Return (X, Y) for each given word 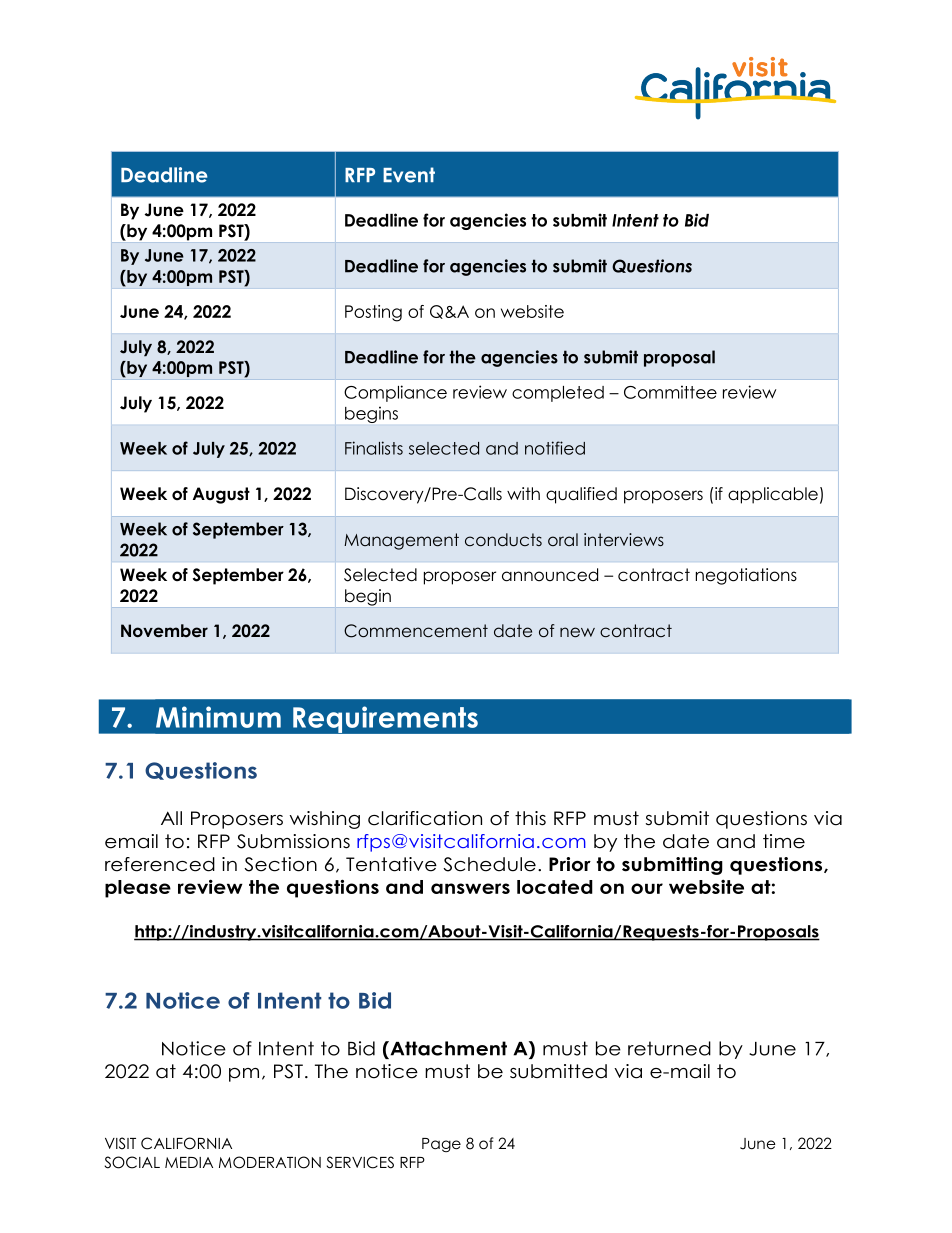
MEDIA (189, 1162)
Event (409, 175)
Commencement (416, 631)
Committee (670, 392)
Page (441, 1145)
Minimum (218, 717)
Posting (373, 313)
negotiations (746, 576)
